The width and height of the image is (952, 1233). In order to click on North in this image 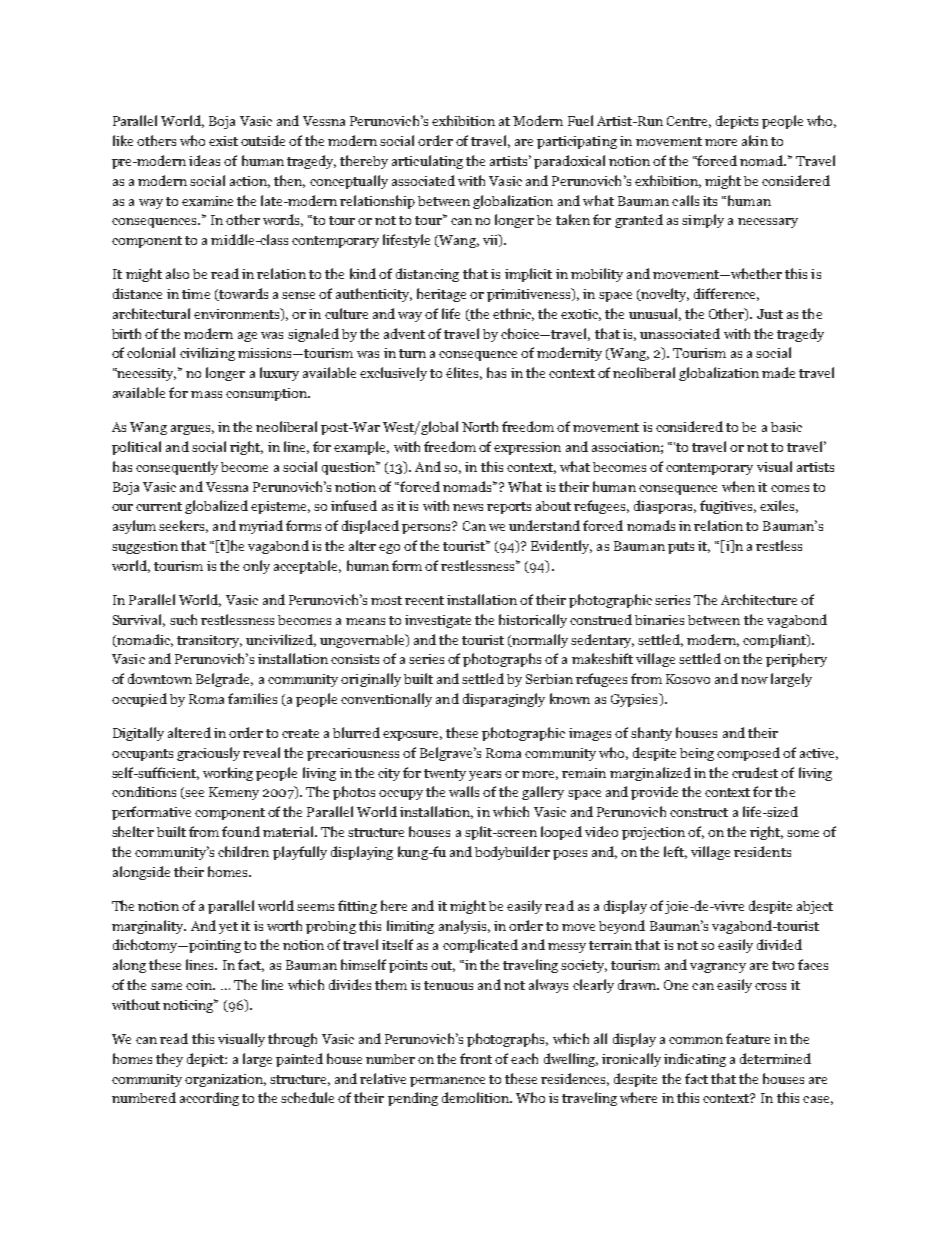, I will do `click(480, 426)`.
